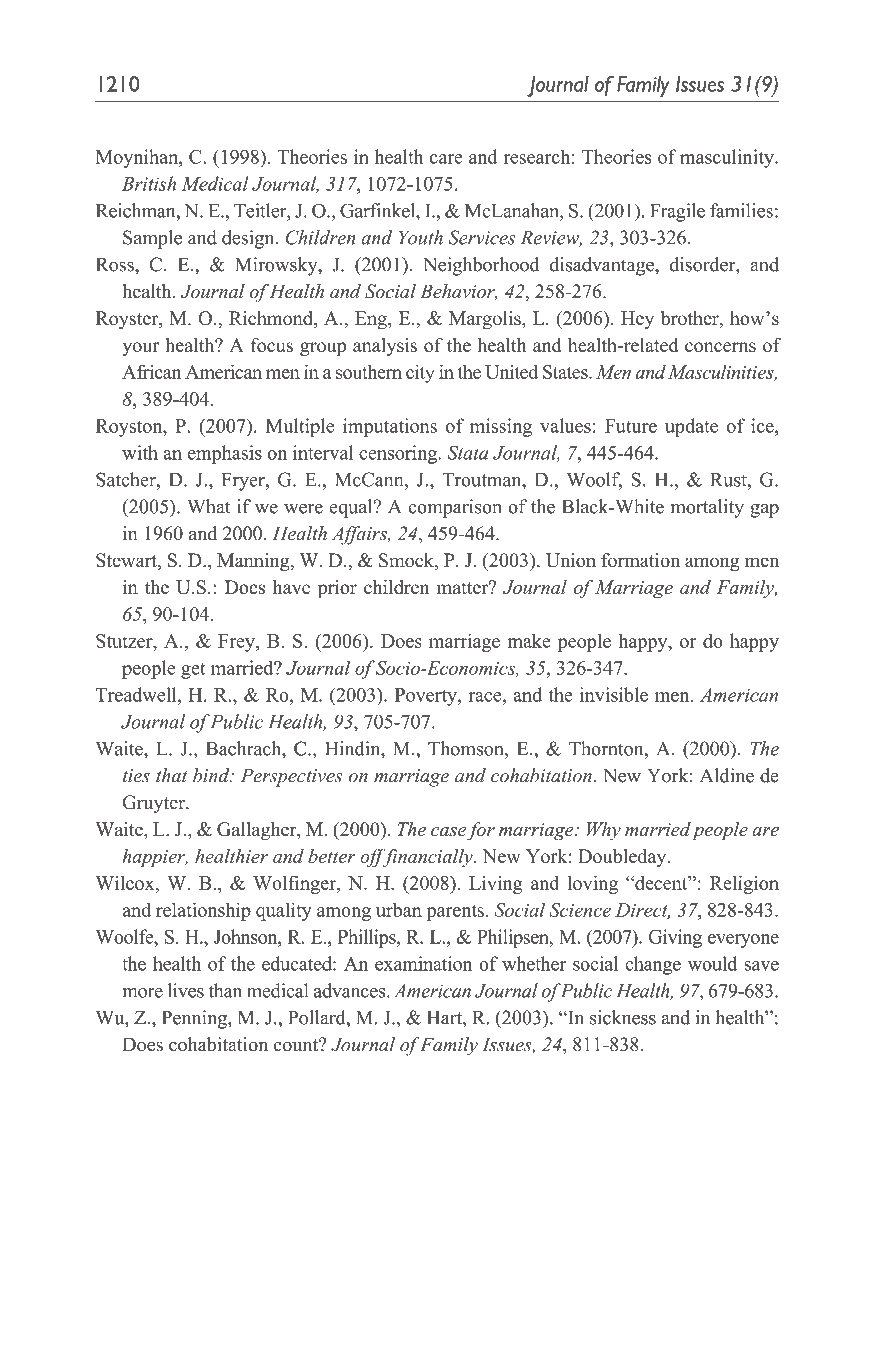 The height and width of the image is (1372, 887). I want to click on examination, so click(424, 963).
